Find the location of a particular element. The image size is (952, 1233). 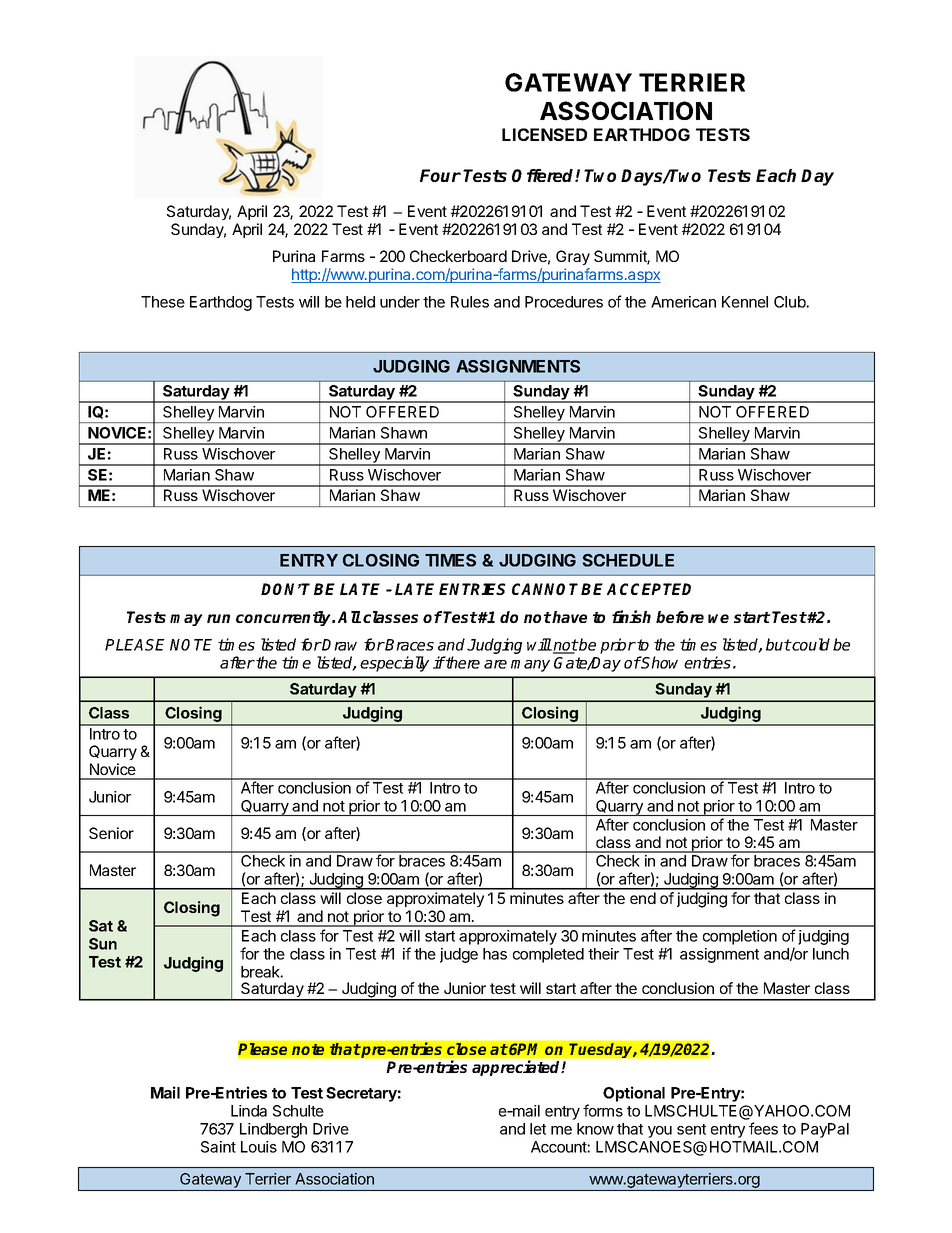

Senior is located at coordinates (111, 833).
